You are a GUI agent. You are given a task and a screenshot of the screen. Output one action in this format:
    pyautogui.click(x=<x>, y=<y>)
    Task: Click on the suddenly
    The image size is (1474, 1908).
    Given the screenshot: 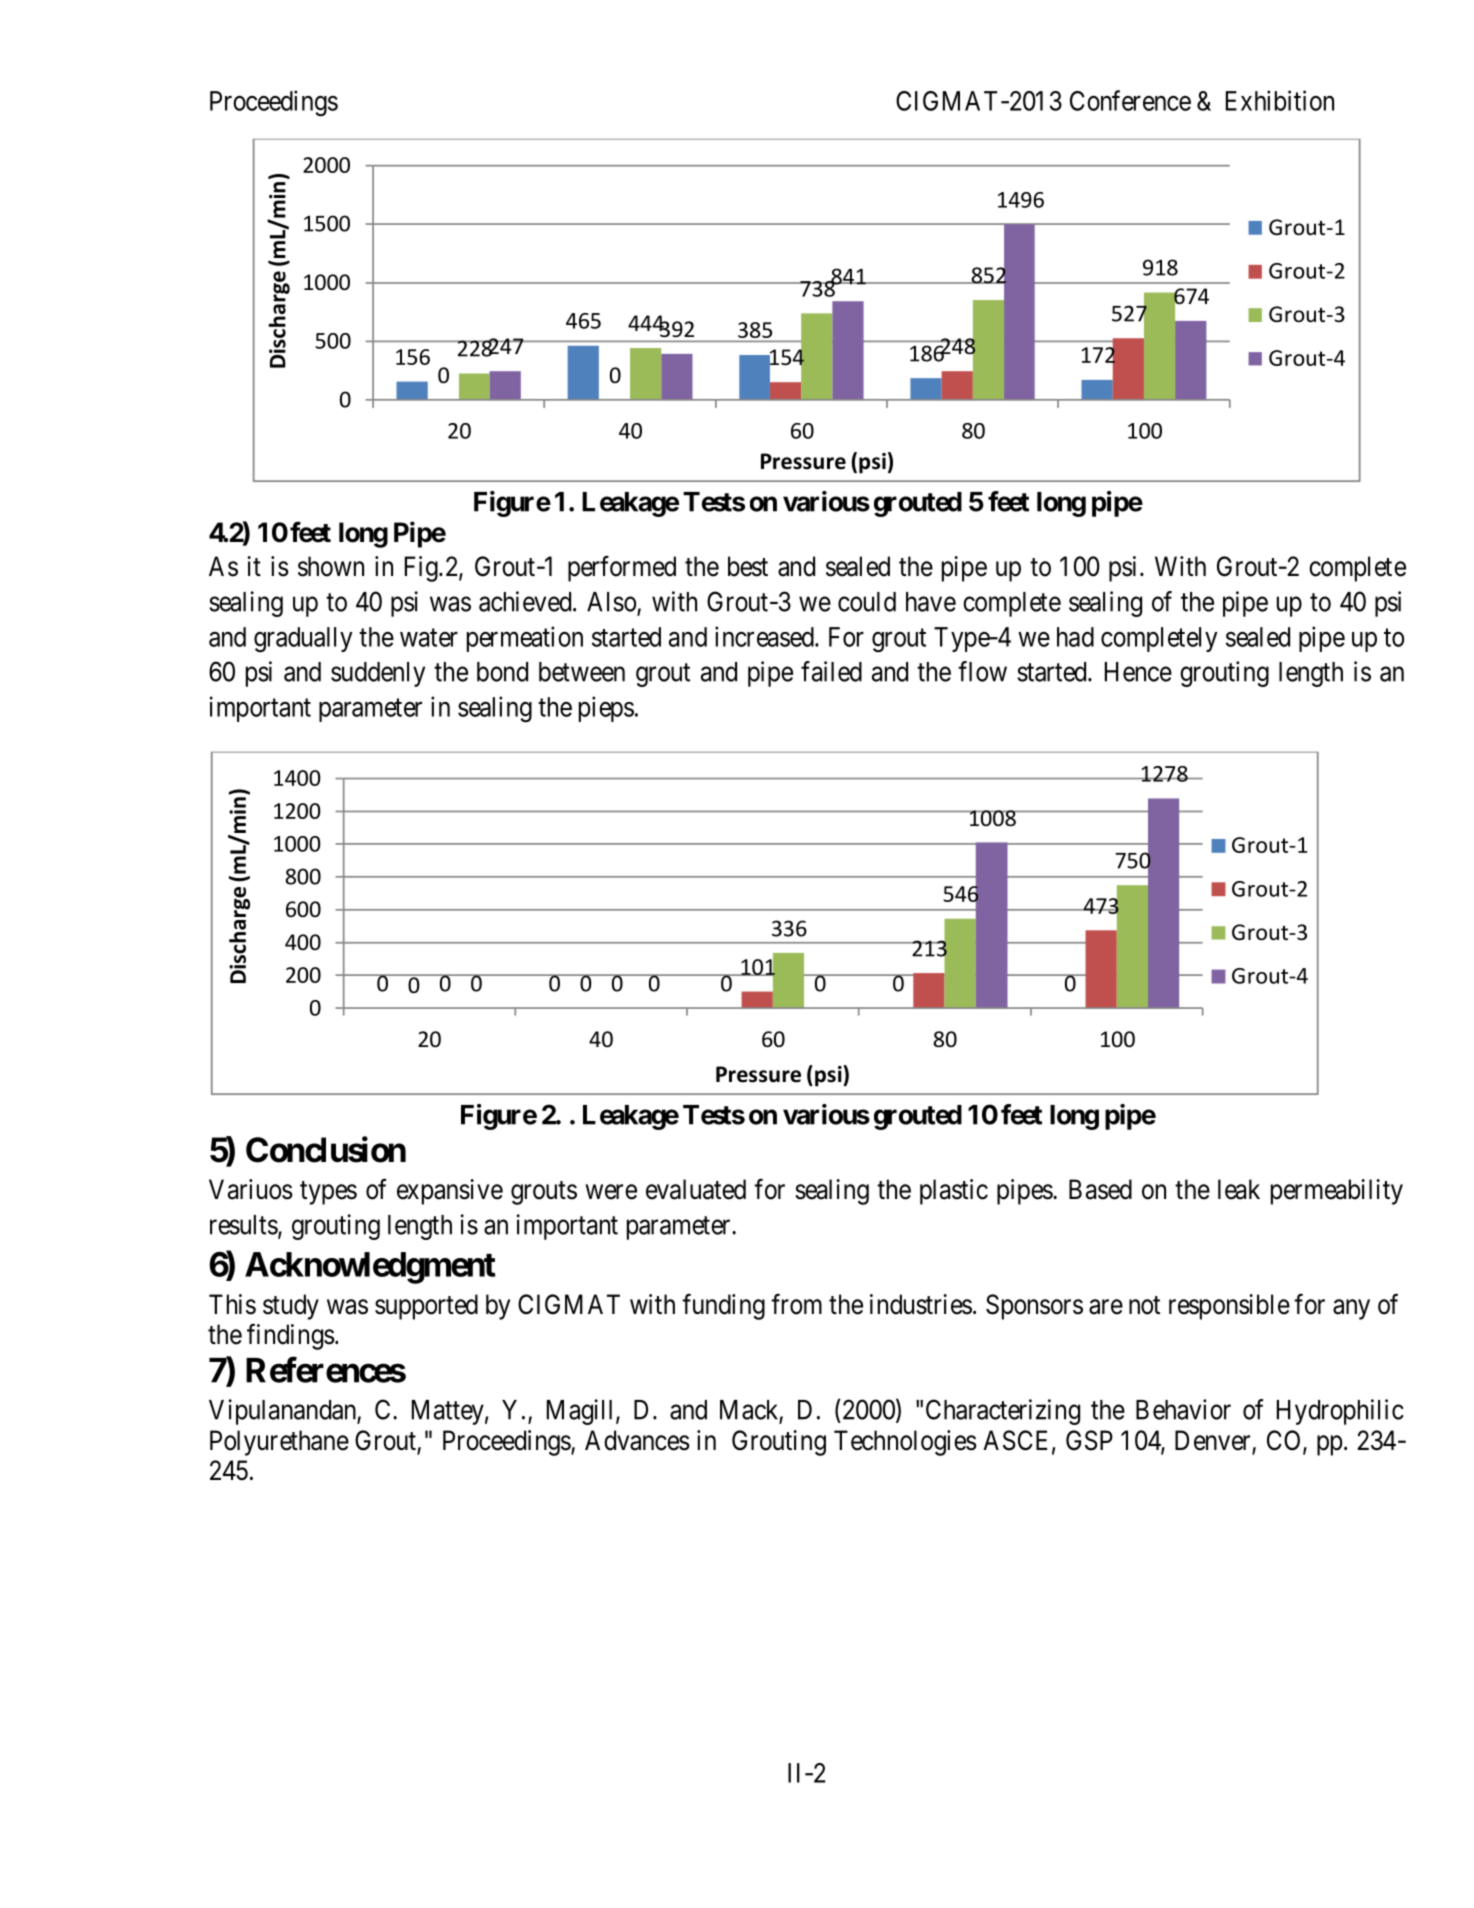 What is the action you would take?
    pyautogui.click(x=378, y=674)
